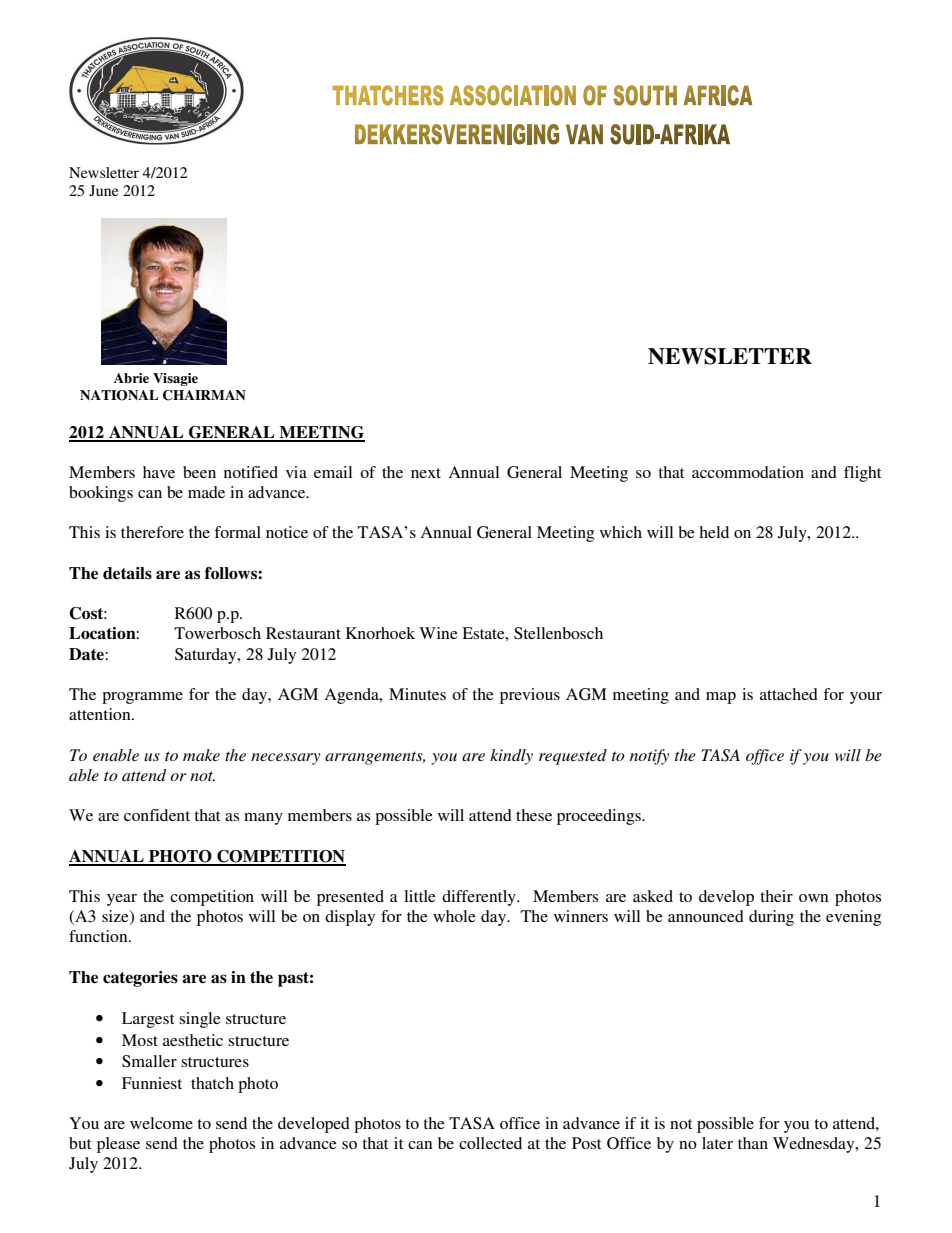 This page has height=1233, width=952. I want to click on differently, so click(480, 898).
